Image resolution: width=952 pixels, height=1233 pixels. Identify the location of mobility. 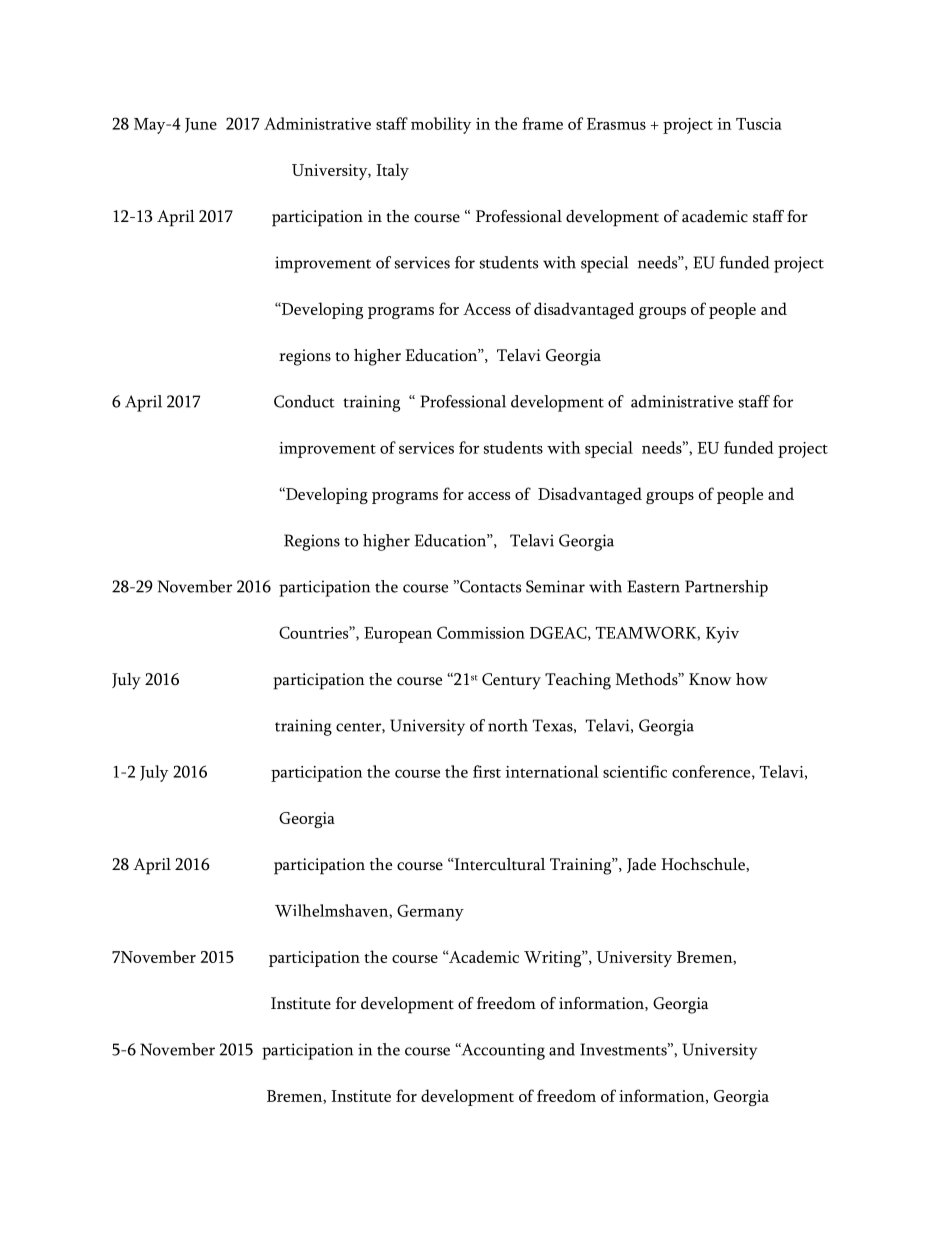
(441, 125).
